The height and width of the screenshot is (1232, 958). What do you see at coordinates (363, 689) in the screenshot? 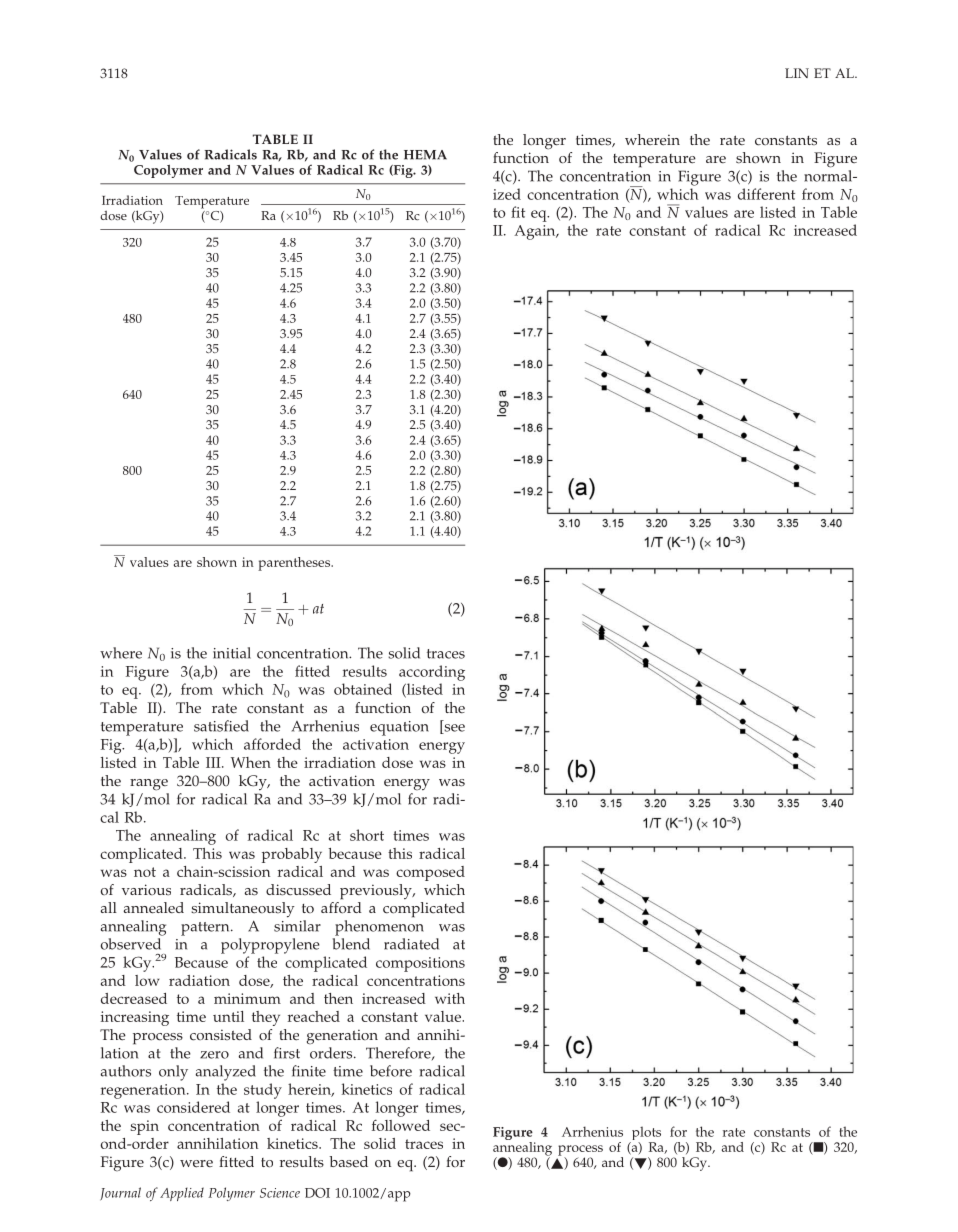
I see `obtained` at bounding box center [363, 689].
